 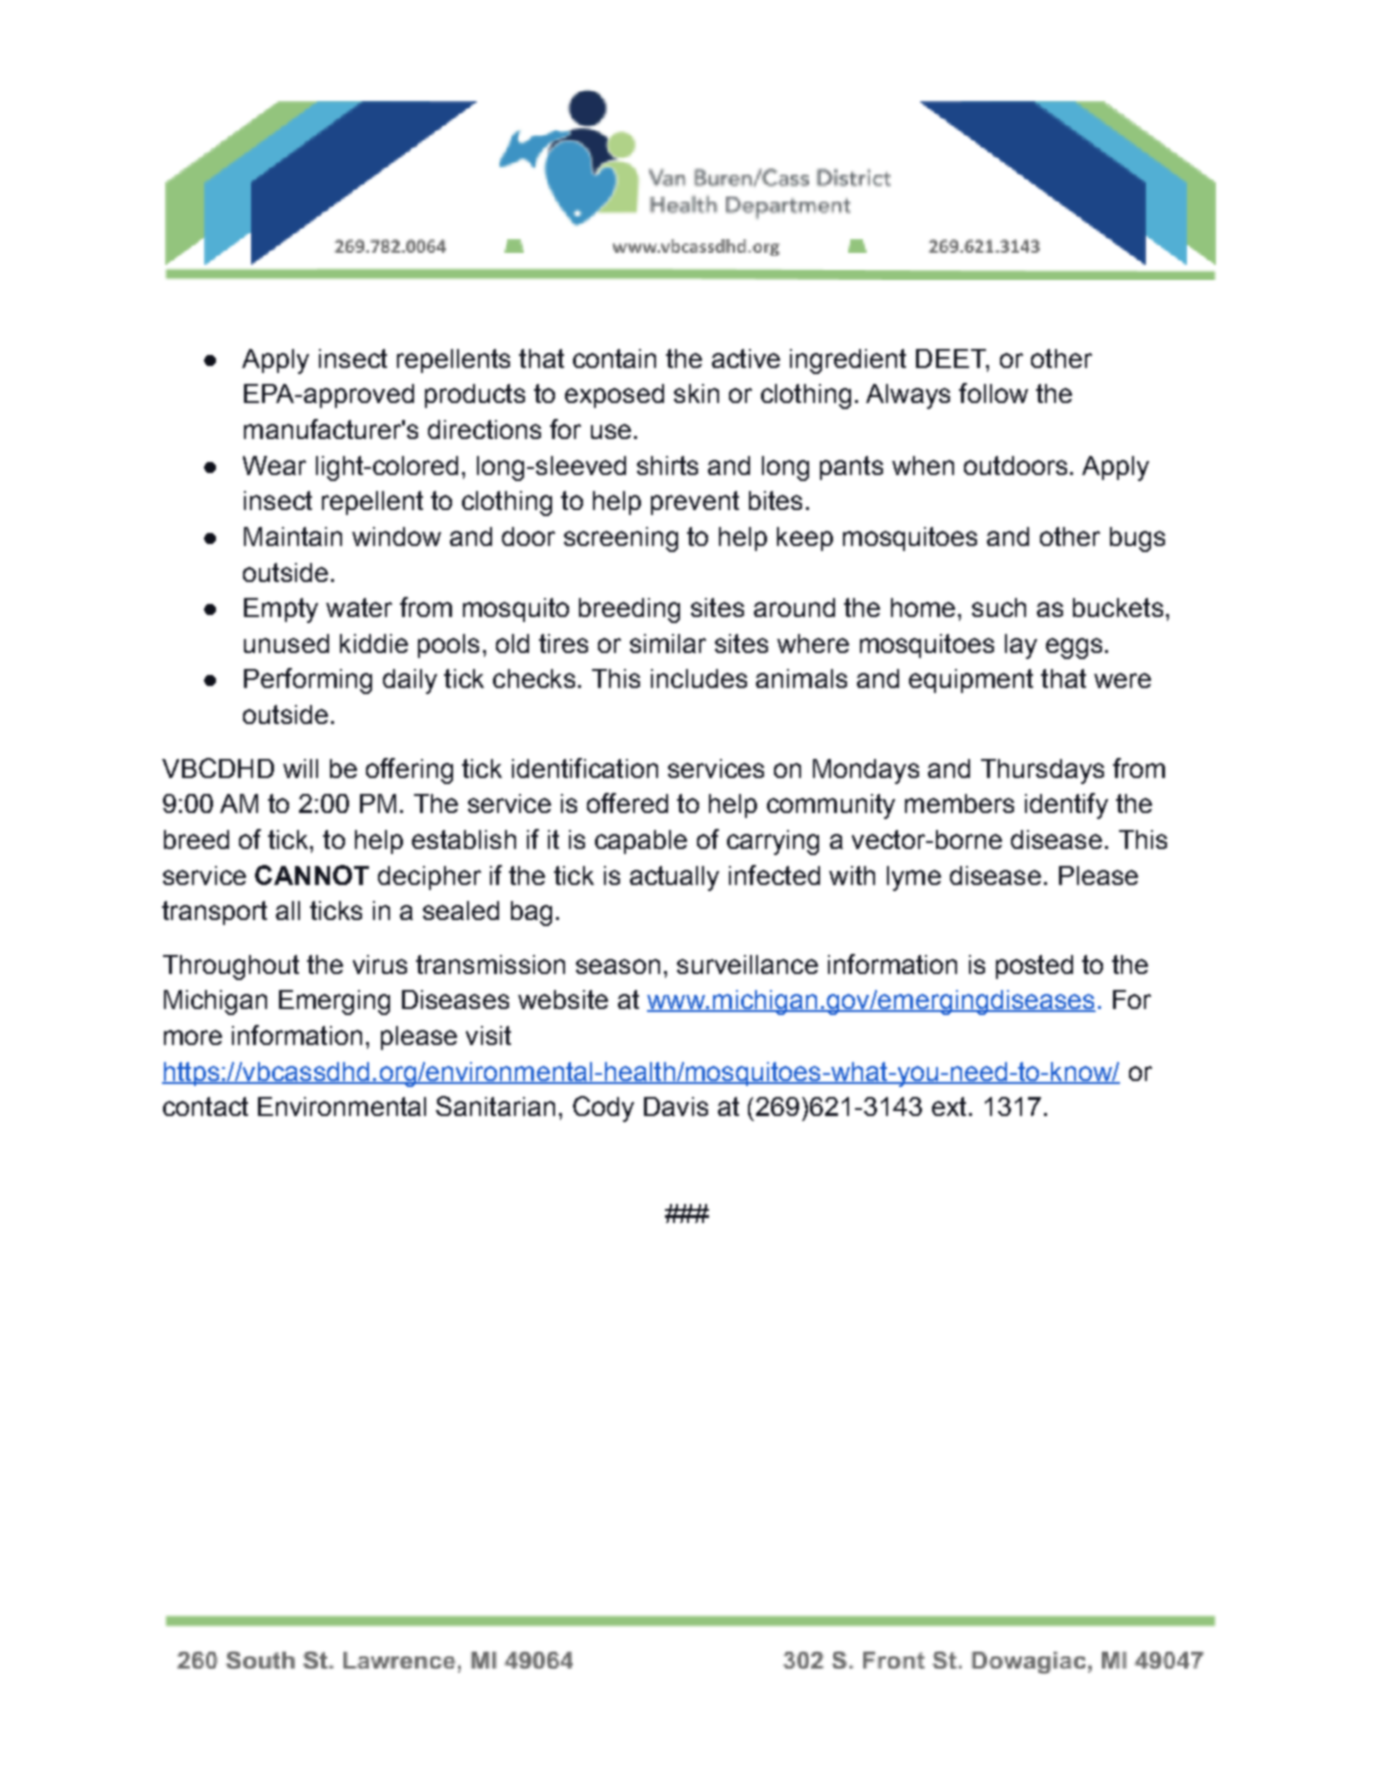 What do you see at coordinates (205, 1106) in the screenshot?
I see `contact` at bounding box center [205, 1106].
